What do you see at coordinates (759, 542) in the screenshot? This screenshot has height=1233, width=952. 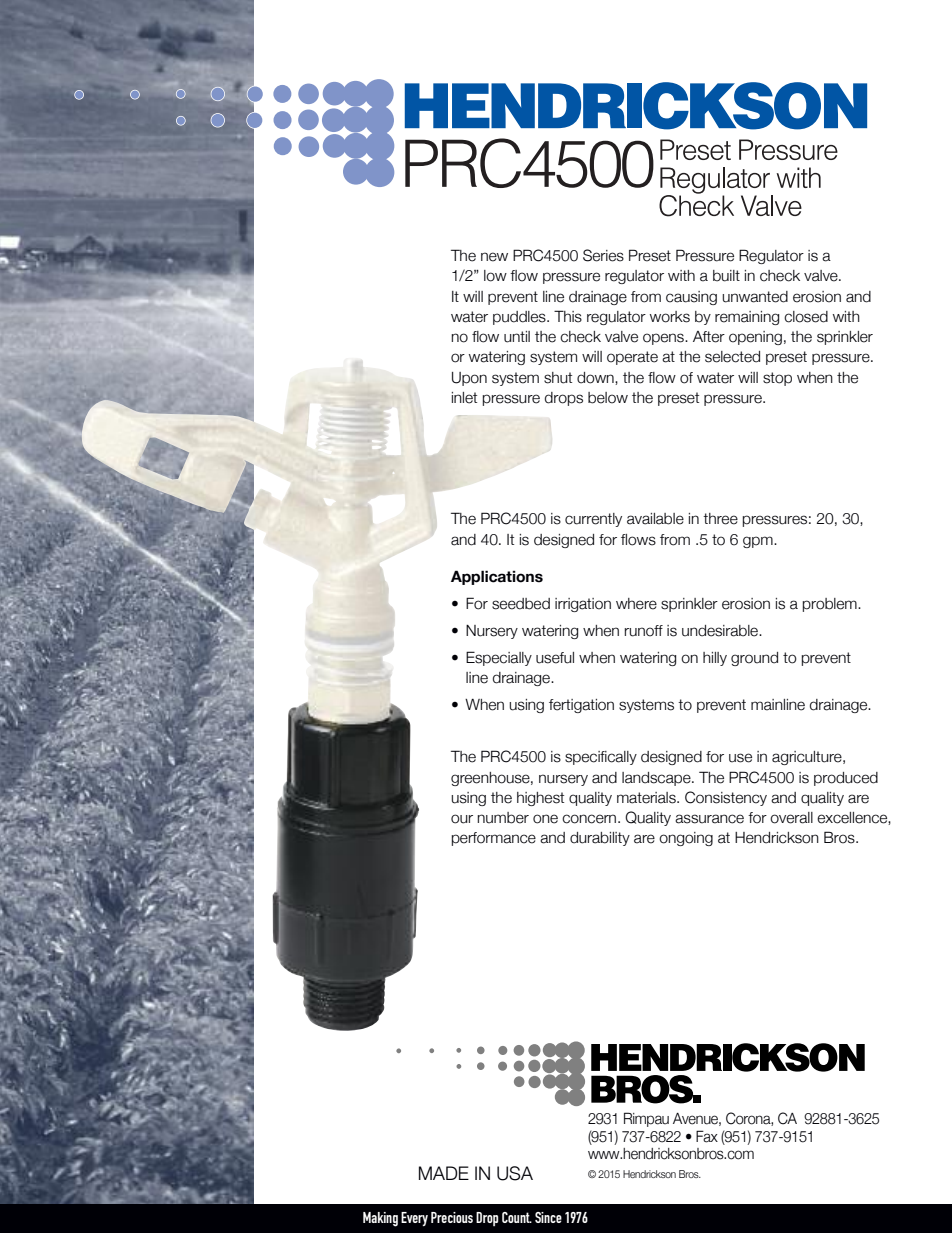 I see `gpm` at bounding box center [759, 542].
